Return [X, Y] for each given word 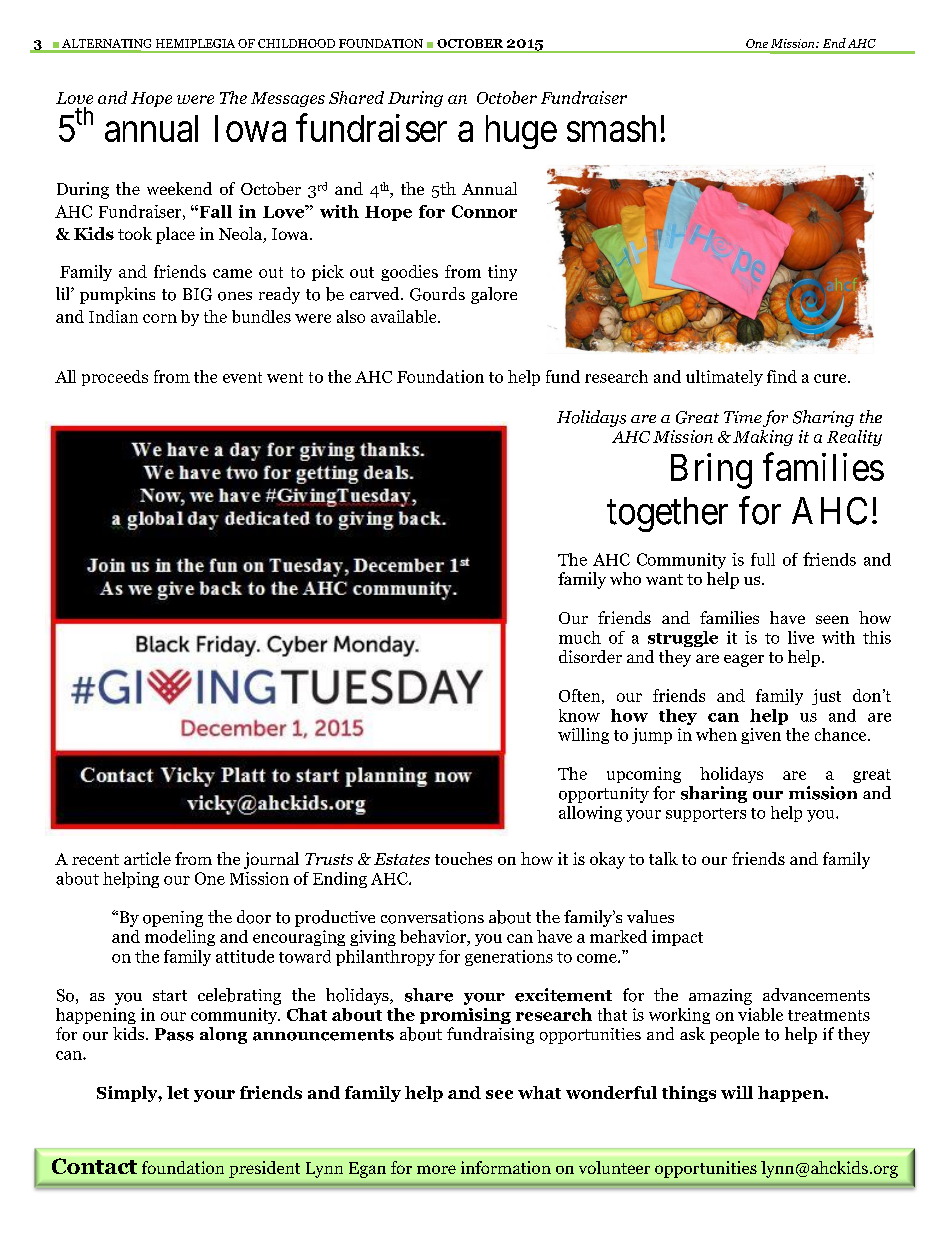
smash [611, 128]
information [506, 1167]
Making [763, 438]
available [405, 316]
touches [463, 858]
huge [521, 132]
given [761, 736]
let [178, 1092]
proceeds [115, 378]
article [147, 858]
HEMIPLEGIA [195, 43]
